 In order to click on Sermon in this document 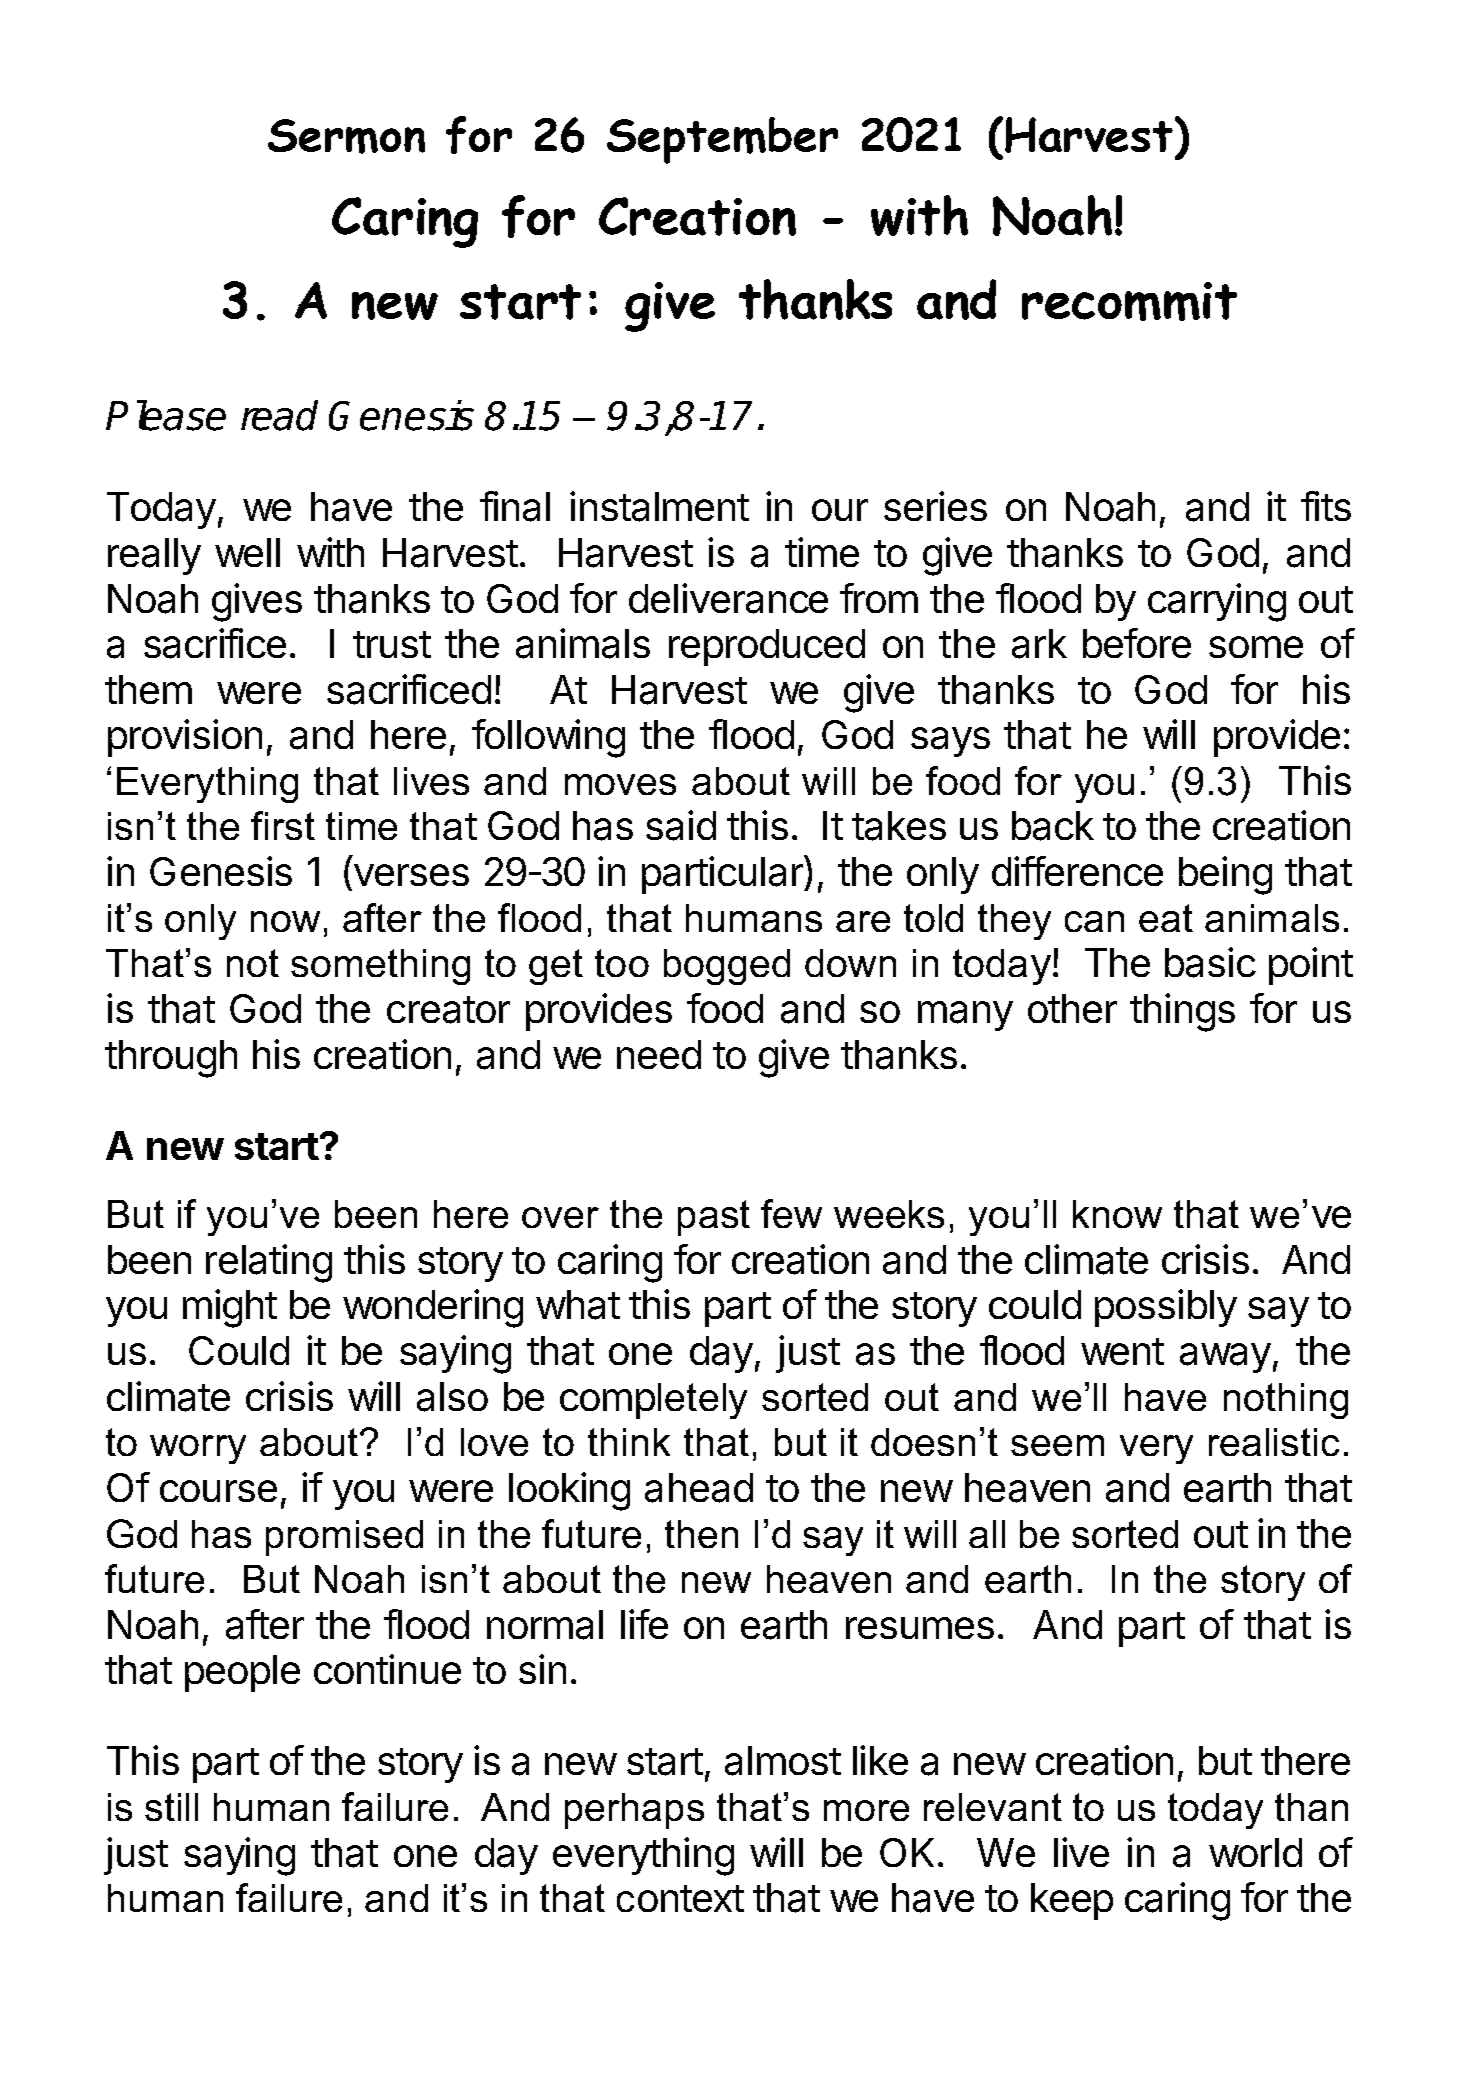, I will do `click(346, 136)`.
